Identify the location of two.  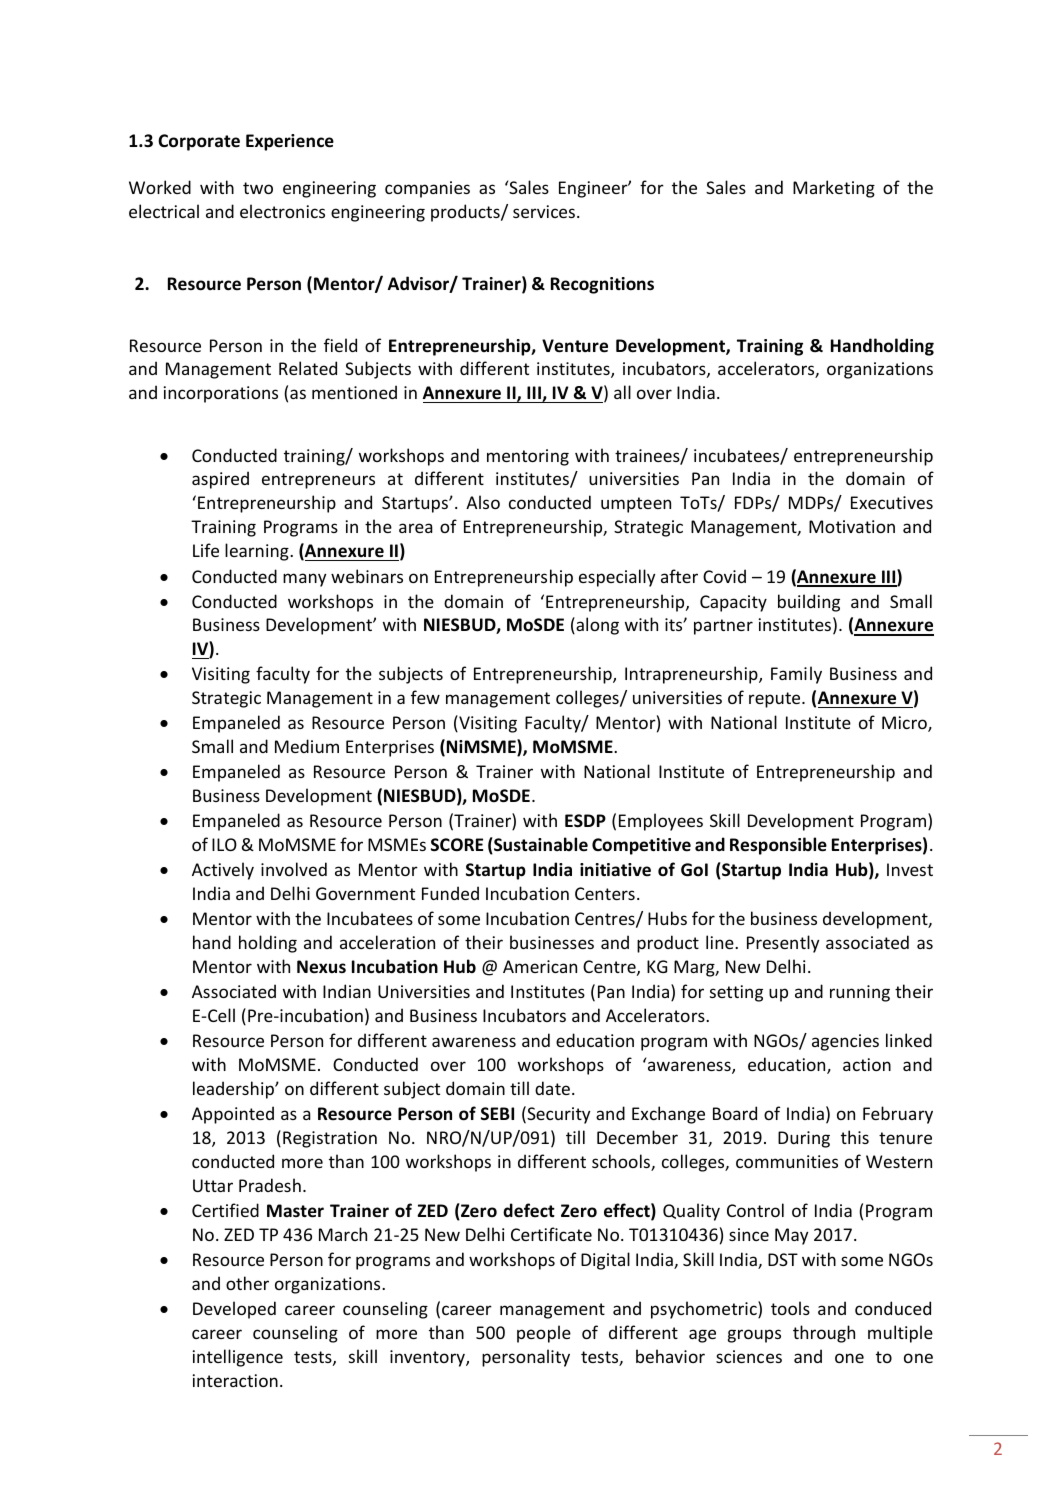
(258, 188).
